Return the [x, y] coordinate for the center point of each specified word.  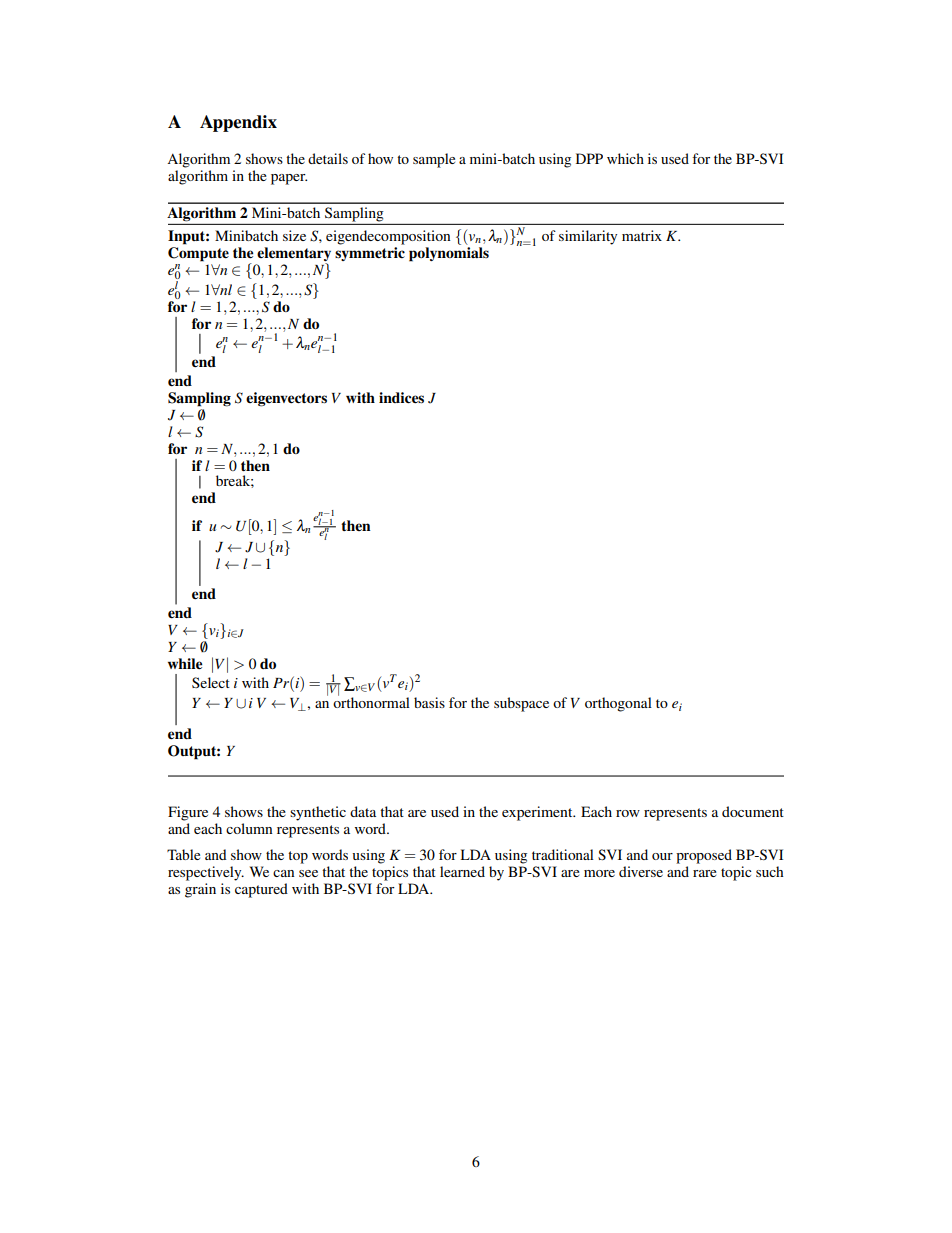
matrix [642, 235]
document [753, 811]
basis [429, 702]
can [283, 873]
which [625, 158]
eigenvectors [286, 399]
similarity [588, 237]
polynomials [449, 254]
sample [434, 160]
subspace [521, 704]
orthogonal [618, 704]
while [185, 664]
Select [211, 682]
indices [401, 398]
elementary [294, 254]
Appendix [238, 123]
